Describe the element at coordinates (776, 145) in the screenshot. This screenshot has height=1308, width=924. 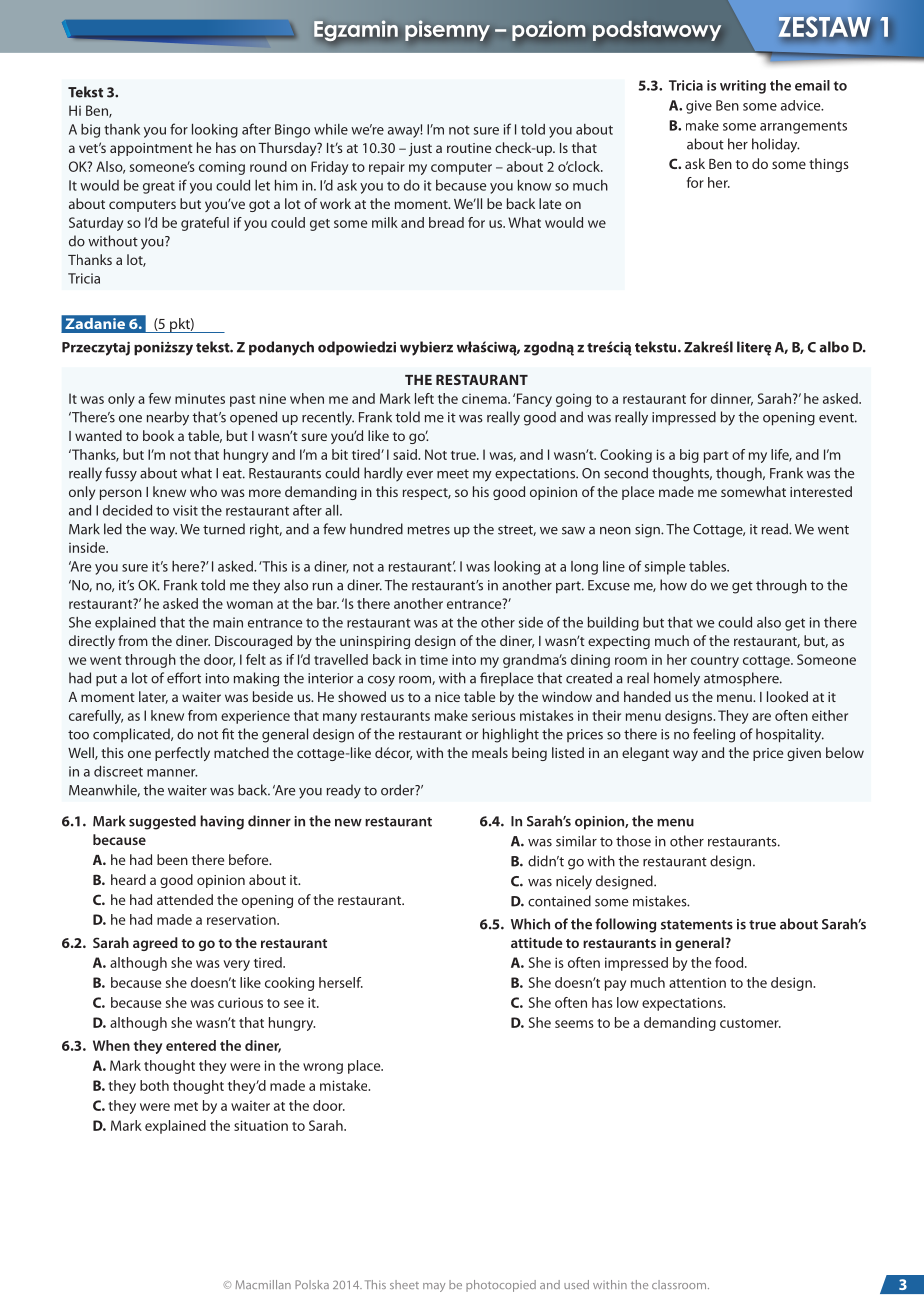
I see `holiday` at that location.
